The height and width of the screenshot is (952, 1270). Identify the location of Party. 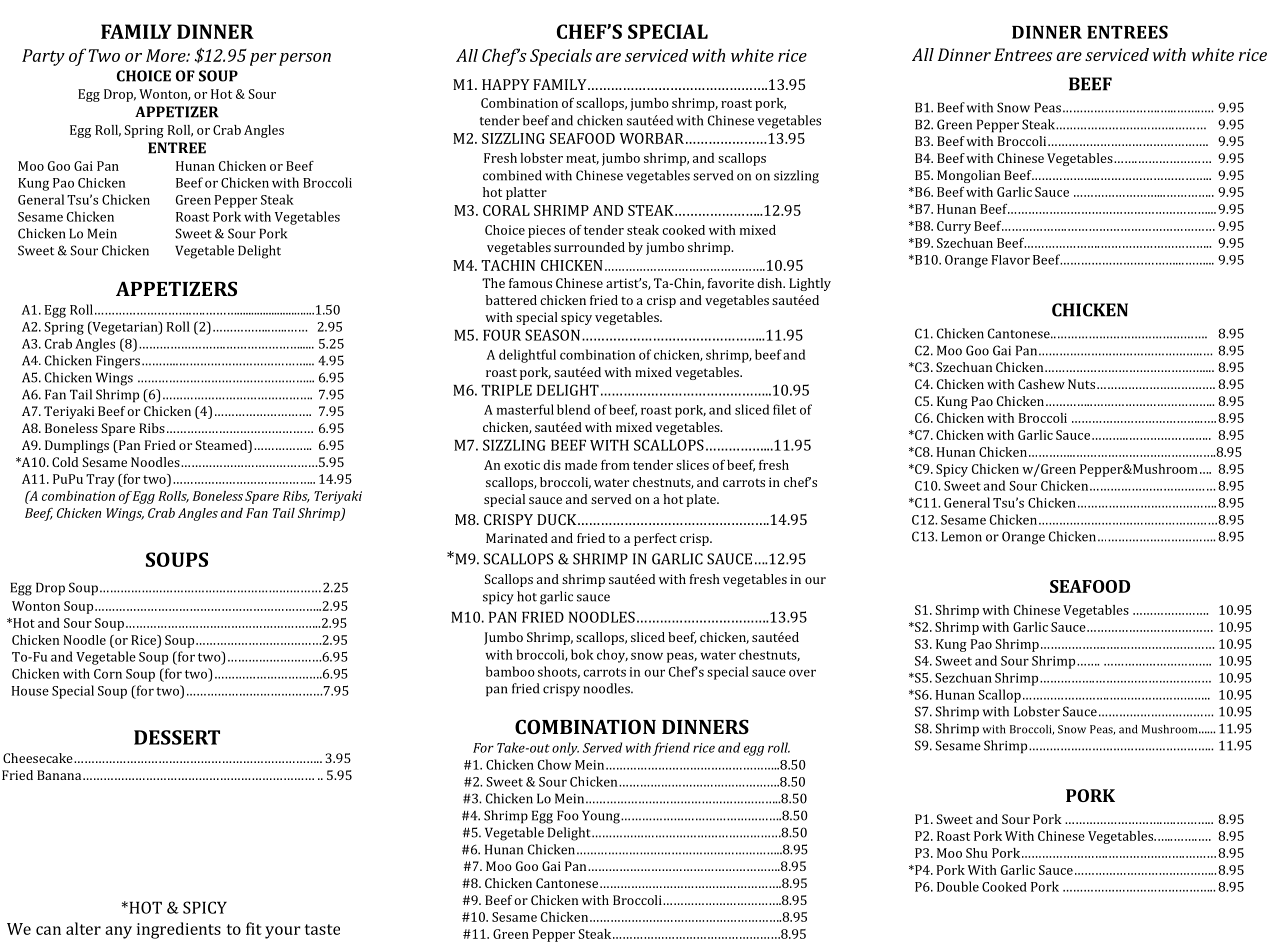
(43, 57).
